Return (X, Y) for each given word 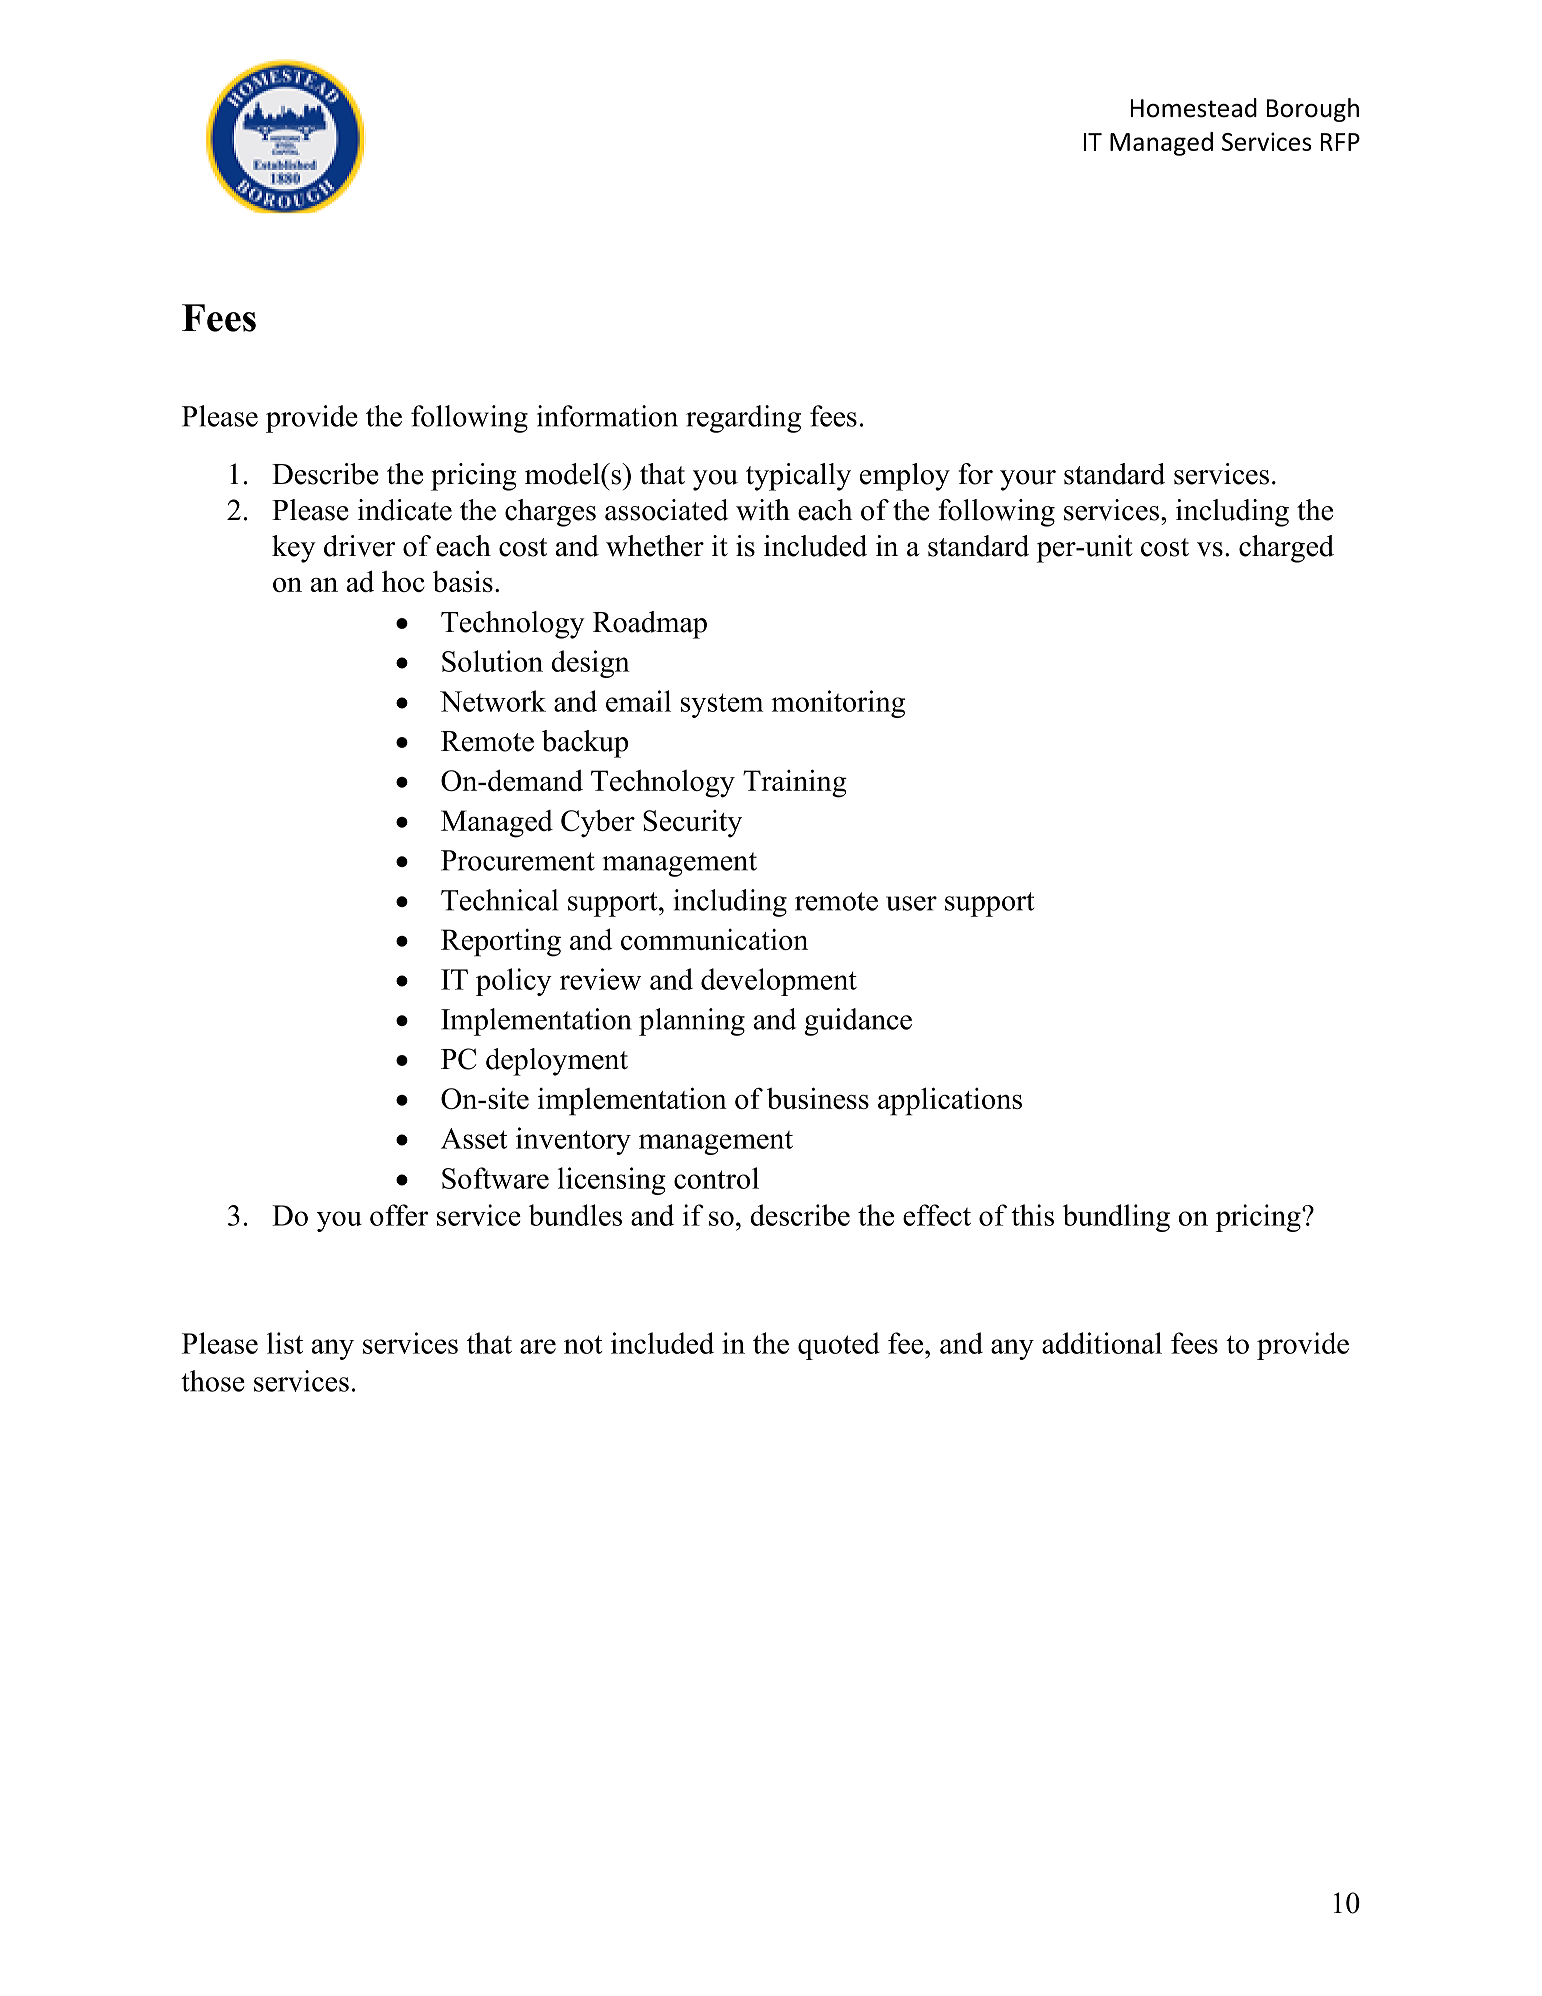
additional (1102, 1343)
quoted (839, 1346)
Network (493, 701)
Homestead (1194, 108)
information (607, 416)
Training (795, 783)
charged (1286, 549)
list (285, 1343)
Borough (1313, 110)
